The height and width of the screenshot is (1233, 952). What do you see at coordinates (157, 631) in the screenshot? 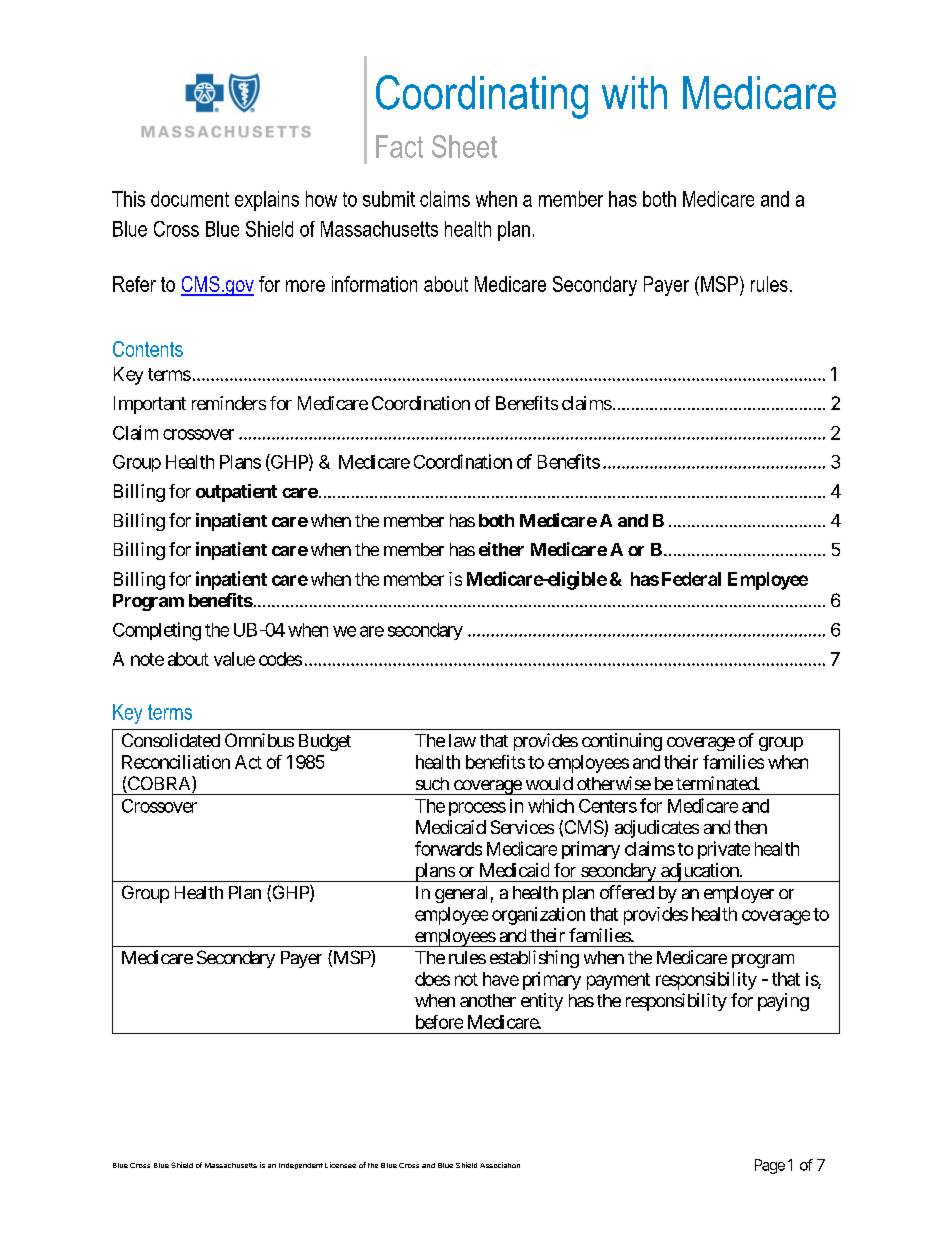
I see `Completing` at bounding box center [157, 631].
